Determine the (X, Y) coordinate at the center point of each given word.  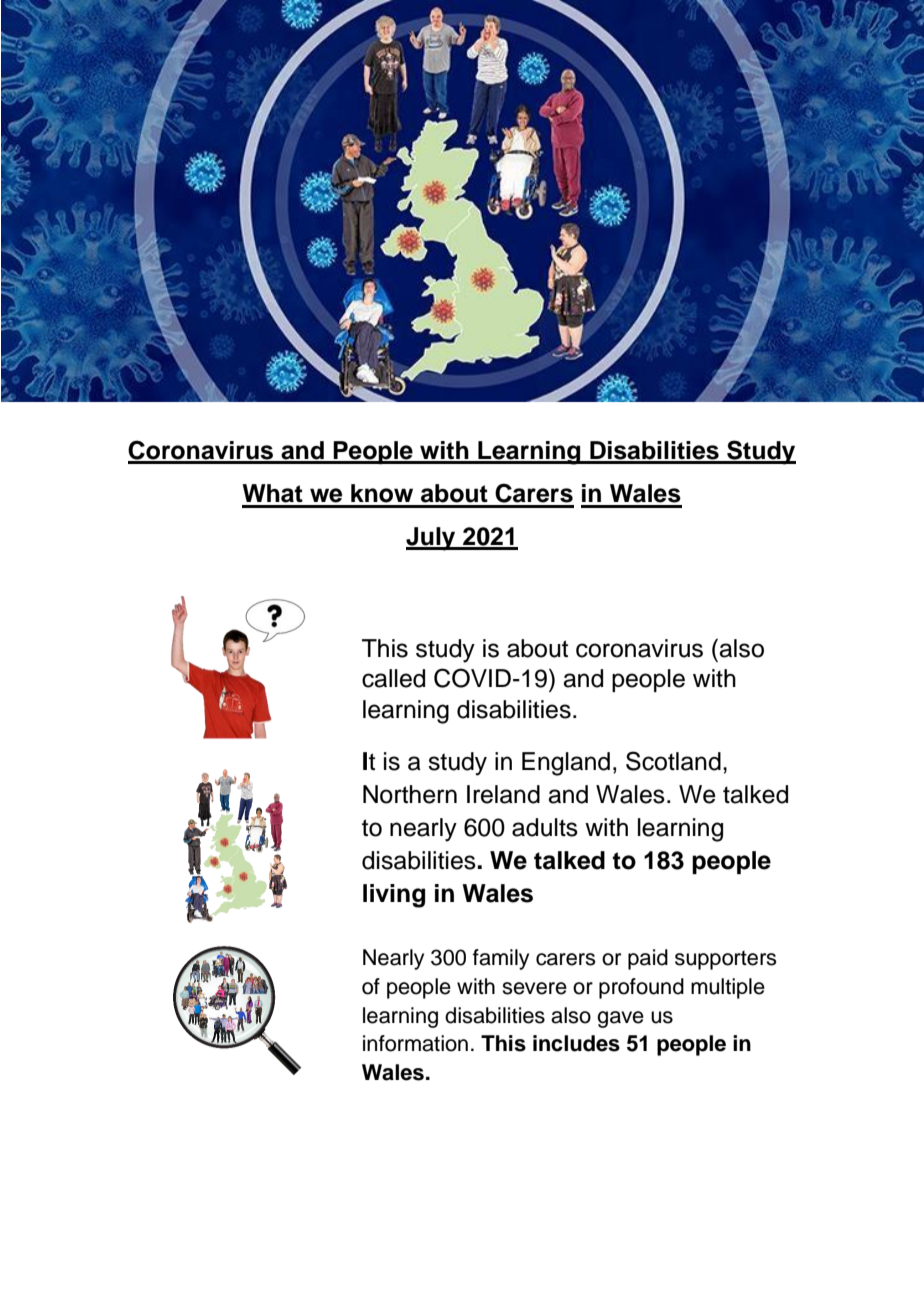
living (394, 896)
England (566, 764)
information (415, 1043)
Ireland (503, 794)
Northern (410, 794)
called (393, 678)
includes (576, 1043)
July (432, 539)
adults (545, 827)
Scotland (673, 761)
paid (648, 959)
